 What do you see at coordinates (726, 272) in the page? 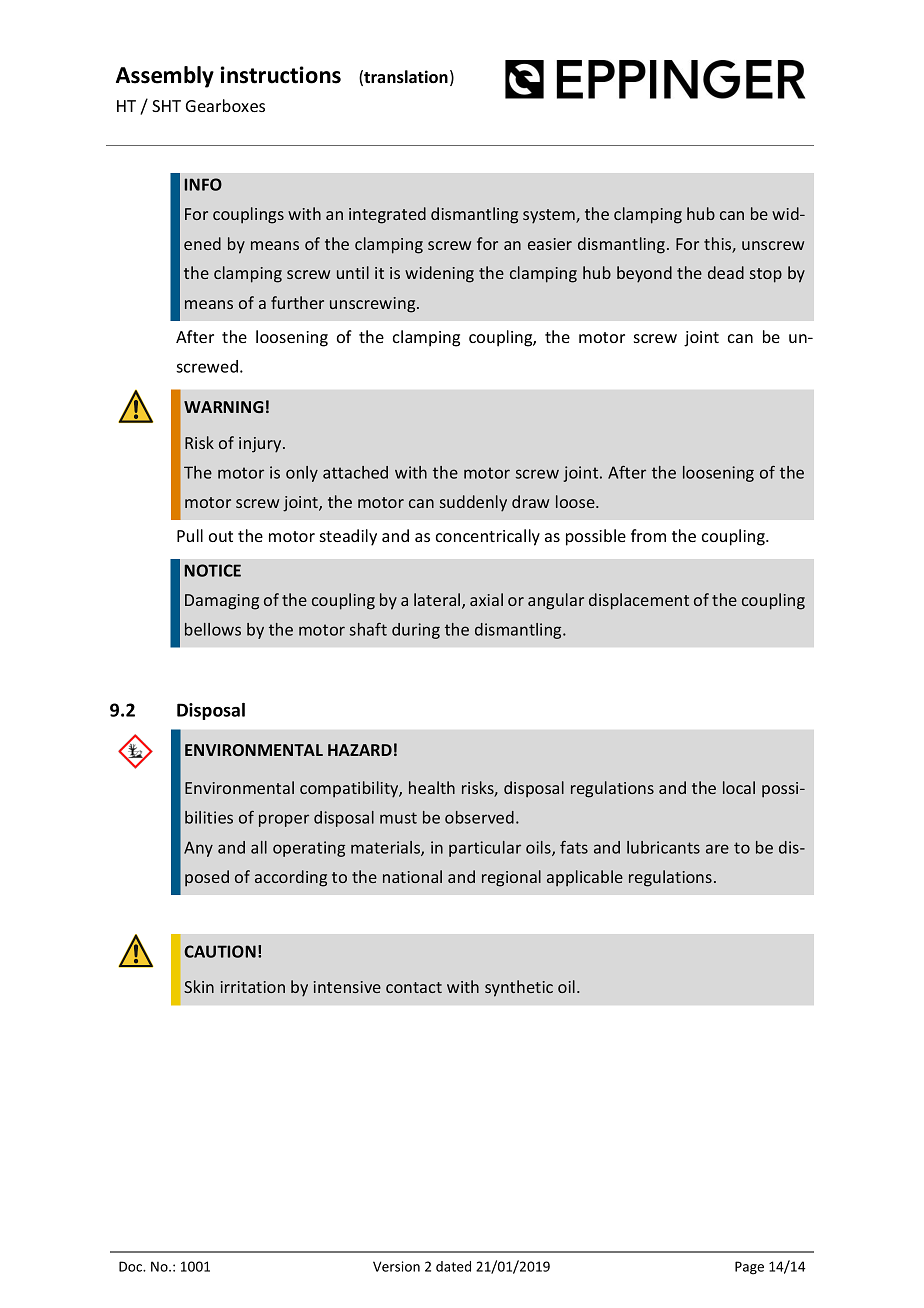
I see `dead` at bounding box center [726, 272].
